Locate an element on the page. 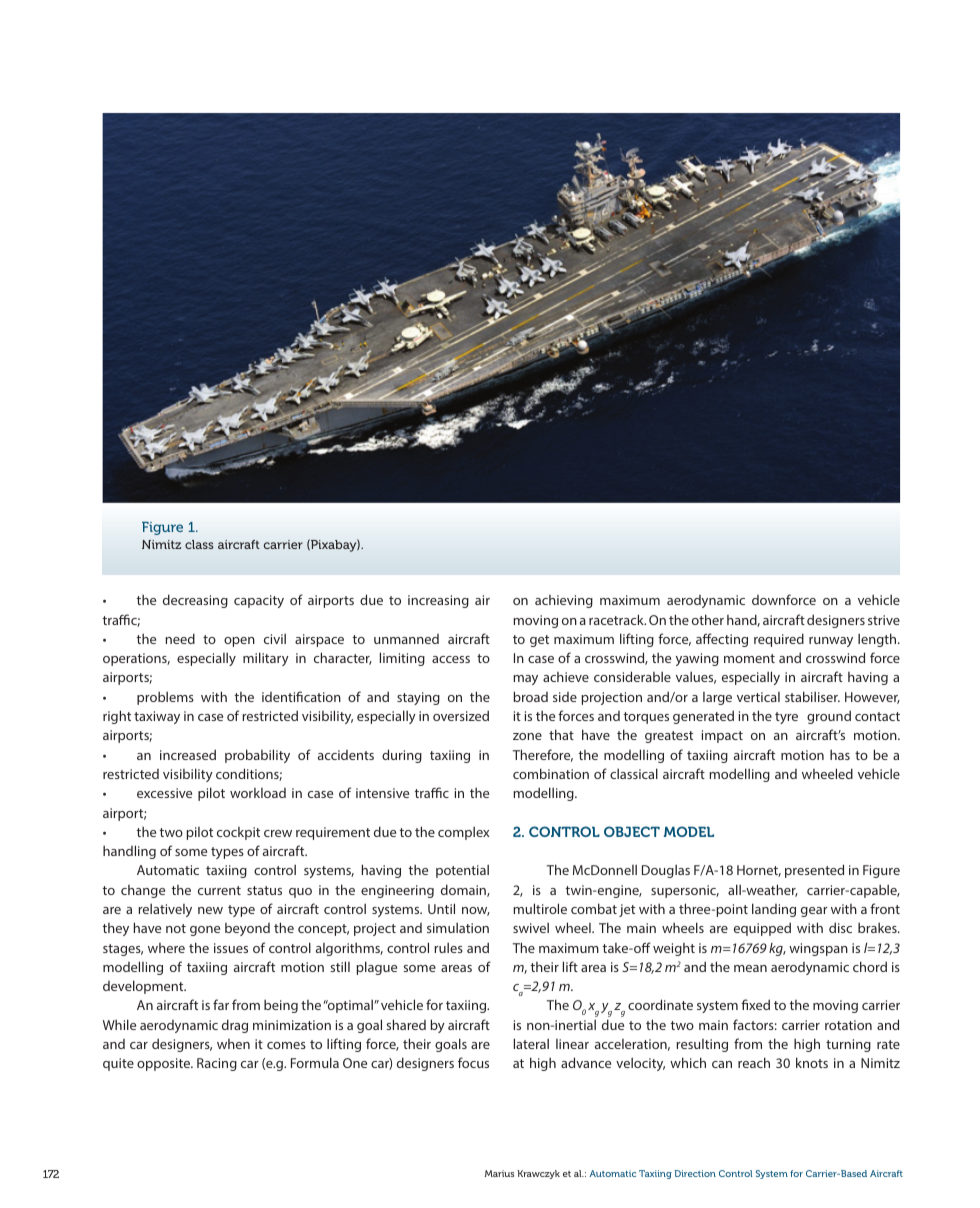 The height and width of the document is (1208, 980). rules is located at coordinates (448, 947).
